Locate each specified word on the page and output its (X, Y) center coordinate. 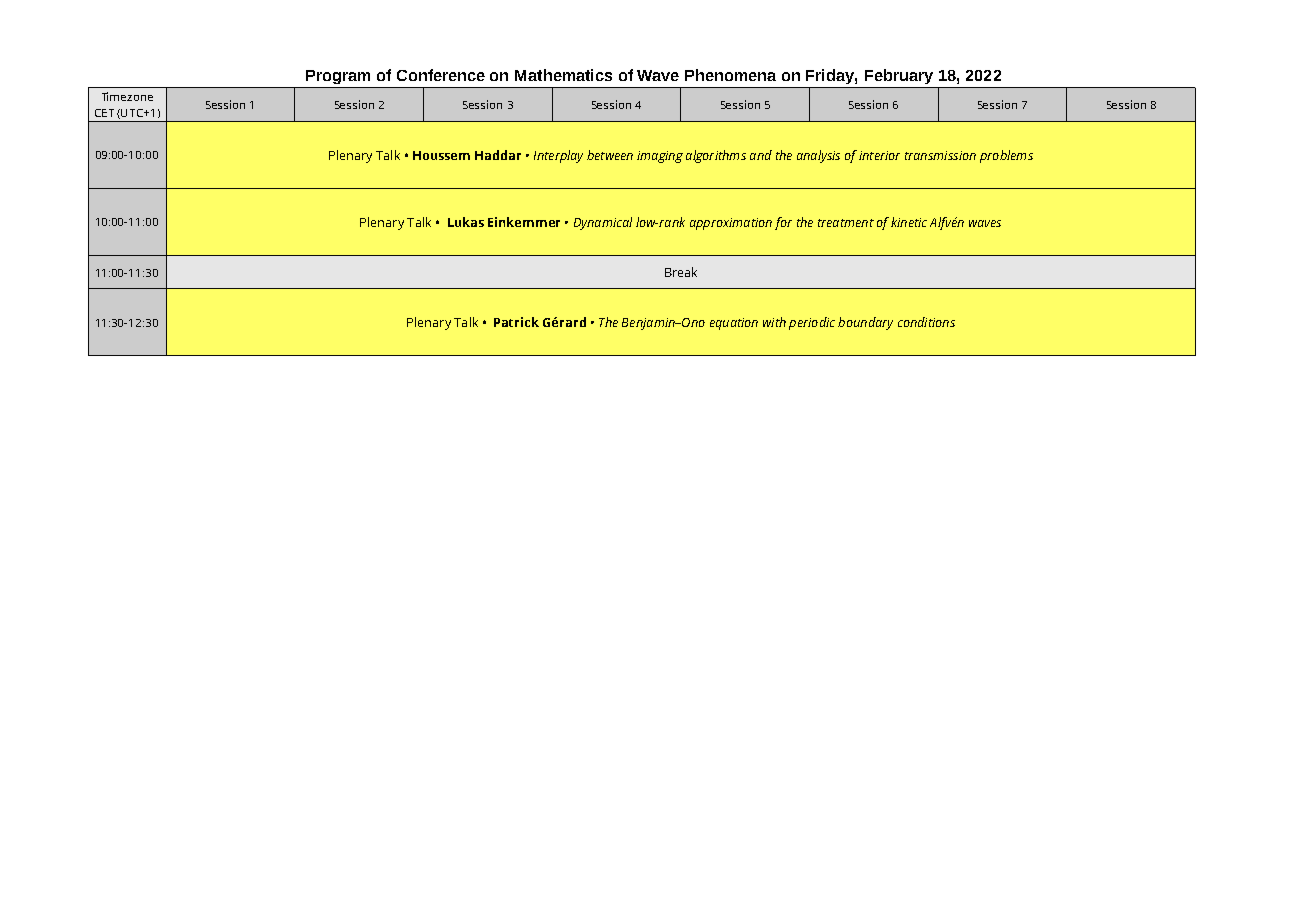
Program (338, 77)
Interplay (558, 156)
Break (681, 272)
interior (879, 155)
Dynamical (603, 223)
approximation (731, 224)
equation (734, 324)
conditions (926, 322)
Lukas (466, 222)
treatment (846, 223)
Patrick (516, 322)
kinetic (909, 222)
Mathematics (563, 75)
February (899, 76)
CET (104, 113)
